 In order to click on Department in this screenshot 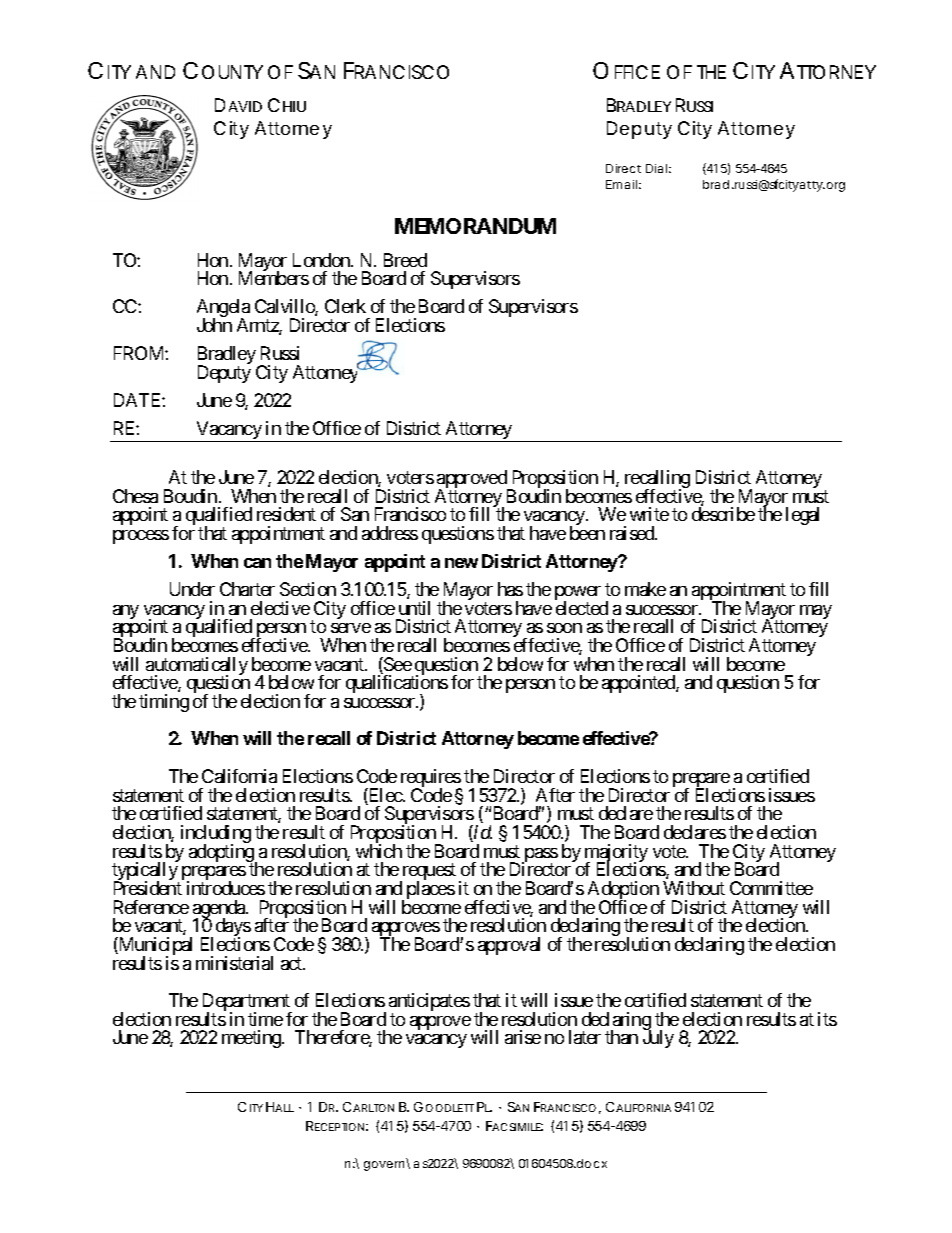, I will do `click(247, 1003)`.
